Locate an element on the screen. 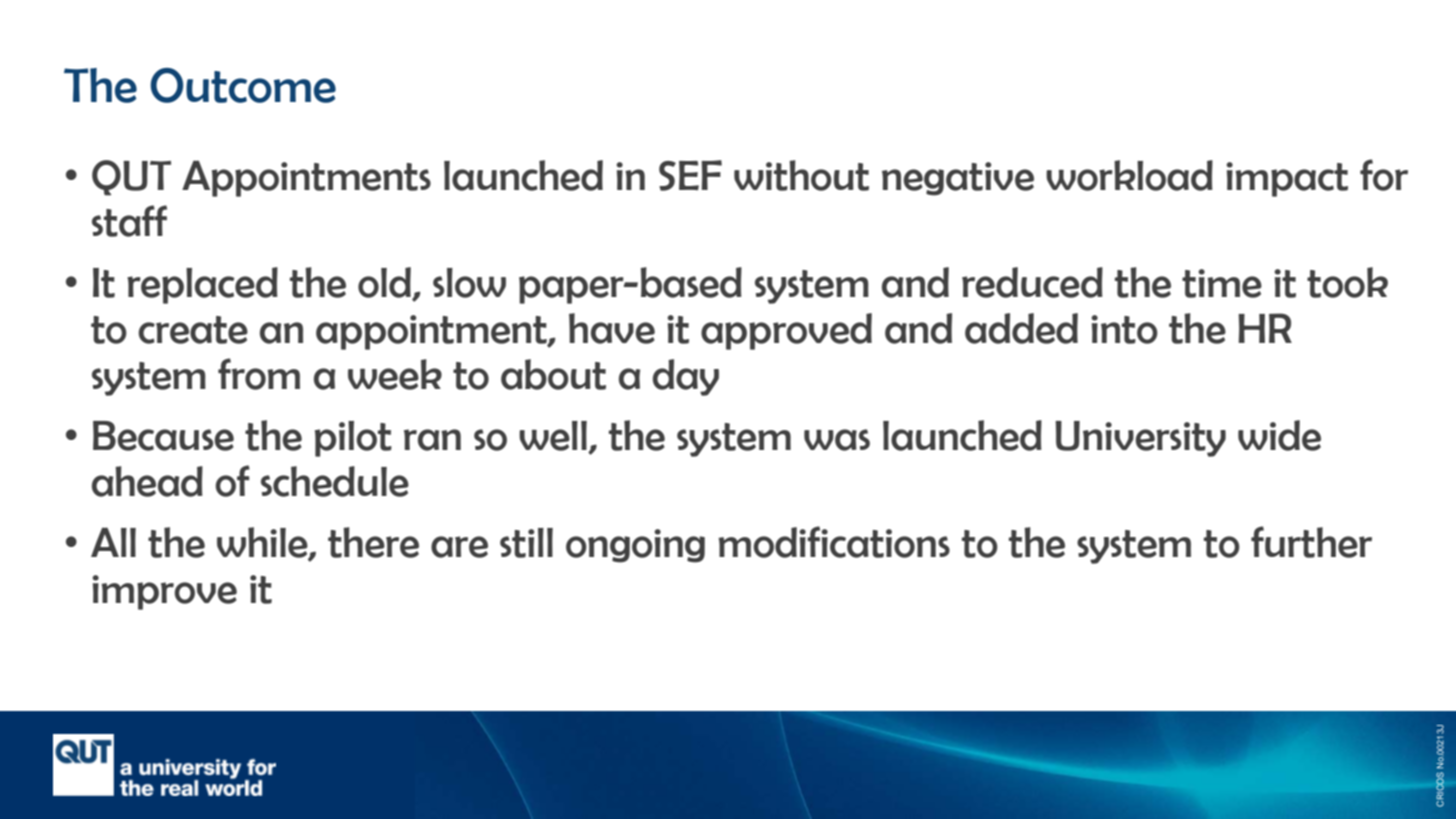 This screenshot has height=819, width=1456. Because is located at coordinates (163, 436).
